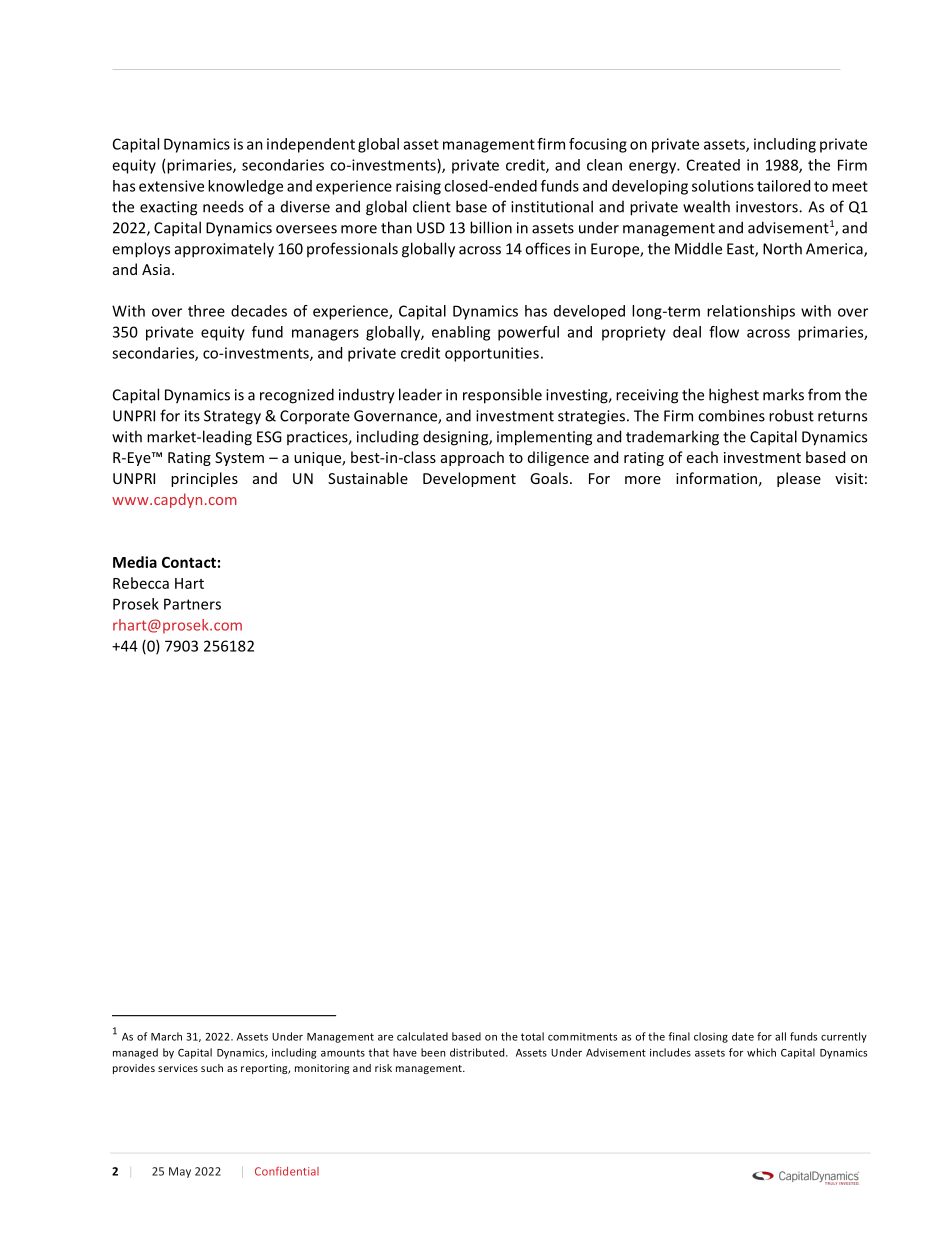  What do you see at coordinates (791, 415) in the screenshot?
I see `robust` at bounding box center [791, 415].
